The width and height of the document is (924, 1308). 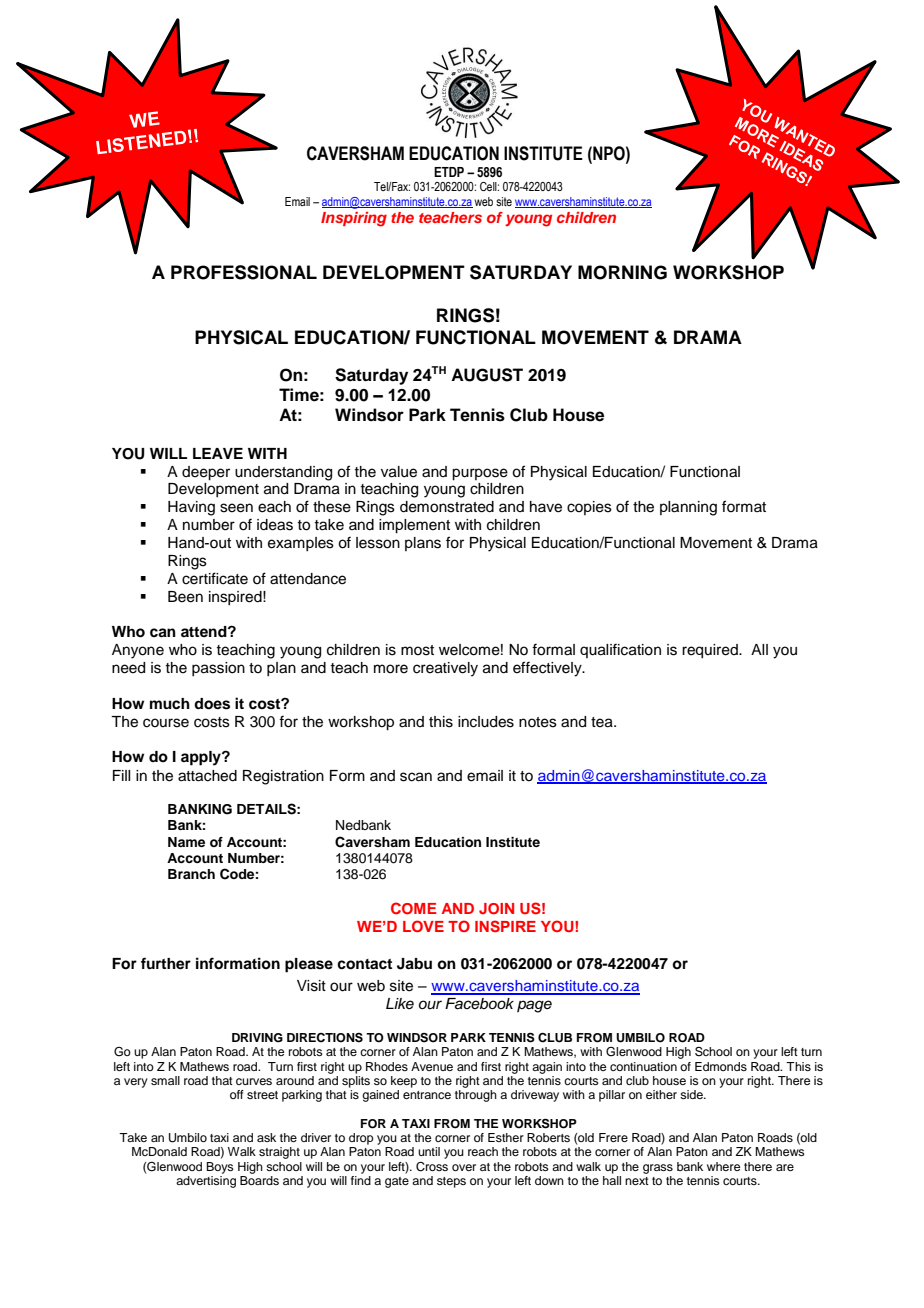 What do you see at coordinates (534, 1006) in the document?
I see `page` at bounding box center [534, 1006].
